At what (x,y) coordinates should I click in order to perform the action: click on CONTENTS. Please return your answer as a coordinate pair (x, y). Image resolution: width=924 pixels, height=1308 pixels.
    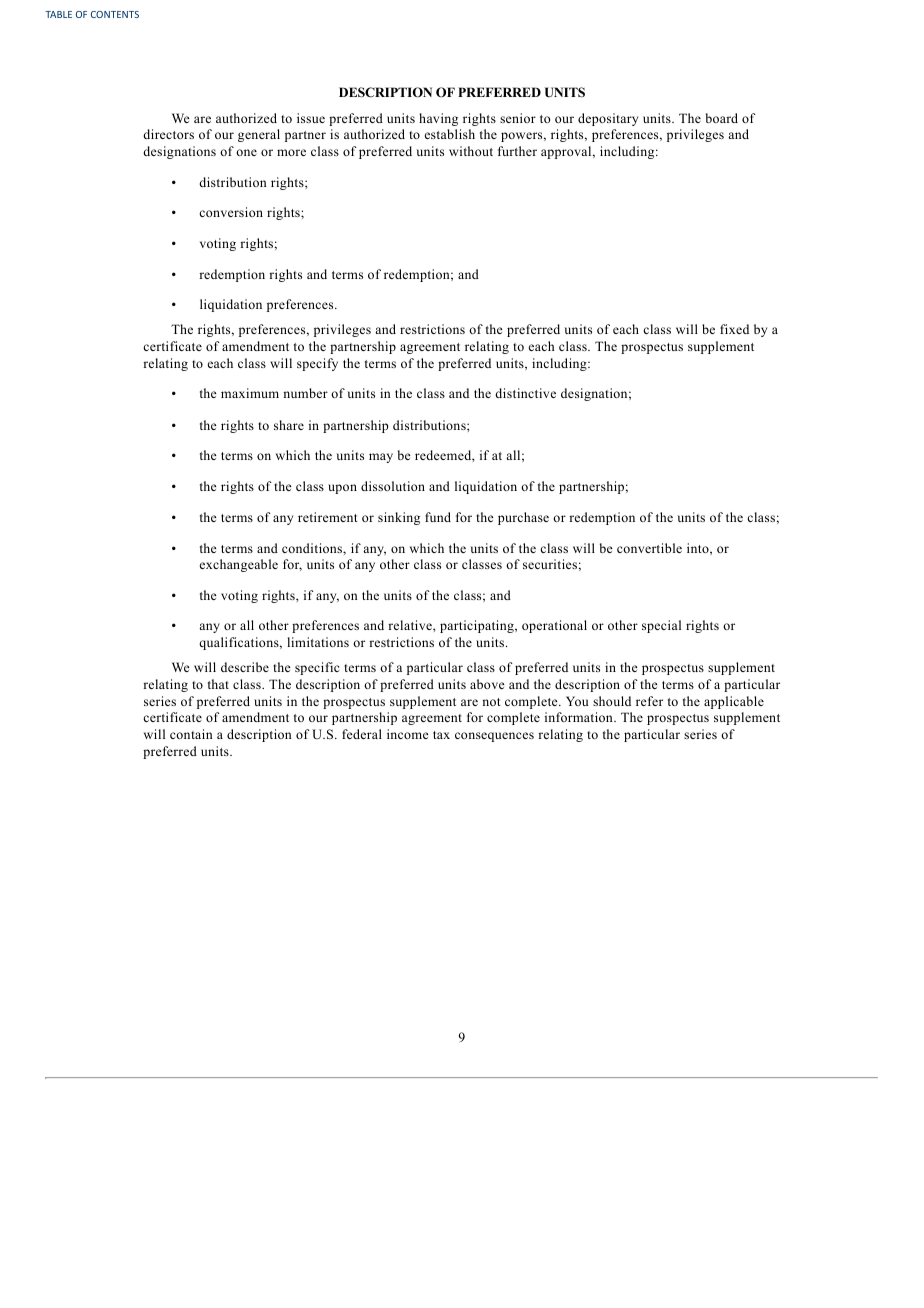
    Looking at the image, I should click on (115, 14).
